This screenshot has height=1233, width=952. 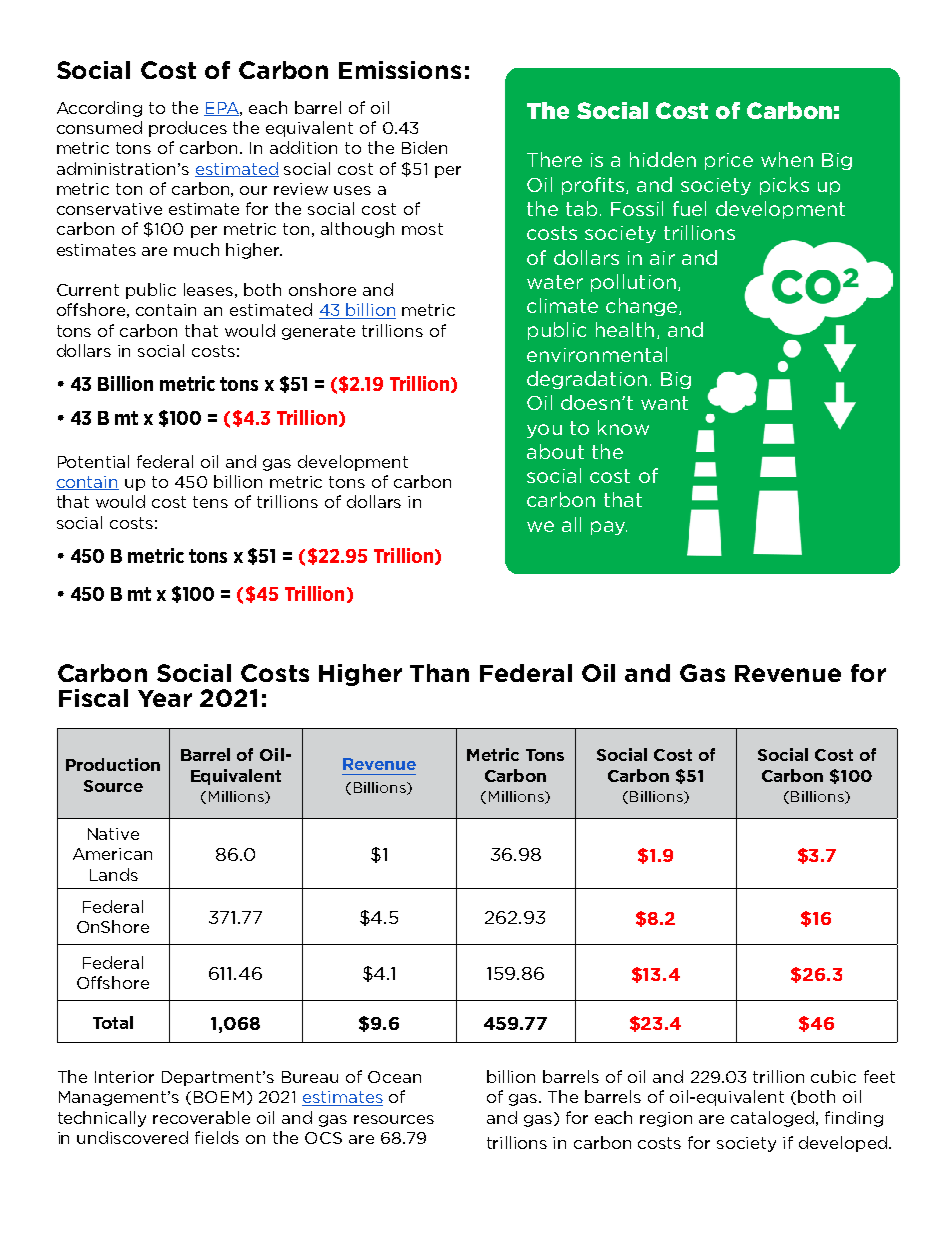 I want to click on Biden, so click(x=424, y=147).
